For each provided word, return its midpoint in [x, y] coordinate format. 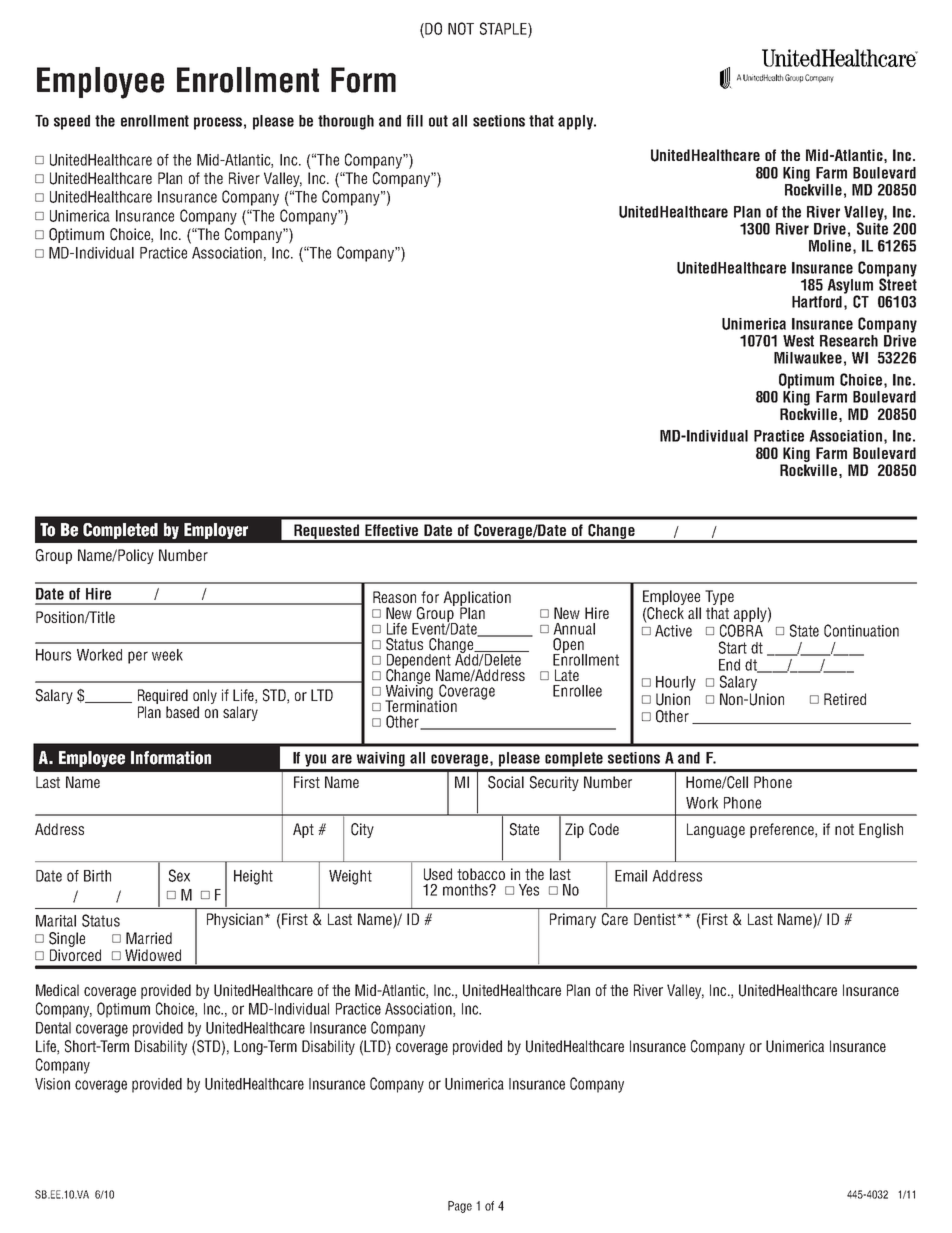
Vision [52, 1084]
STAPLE [504, 28]
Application [477, 600]
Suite [872, 227]
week [167, 655]
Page [460, 1207]
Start [733, 647]
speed [72, 122]
